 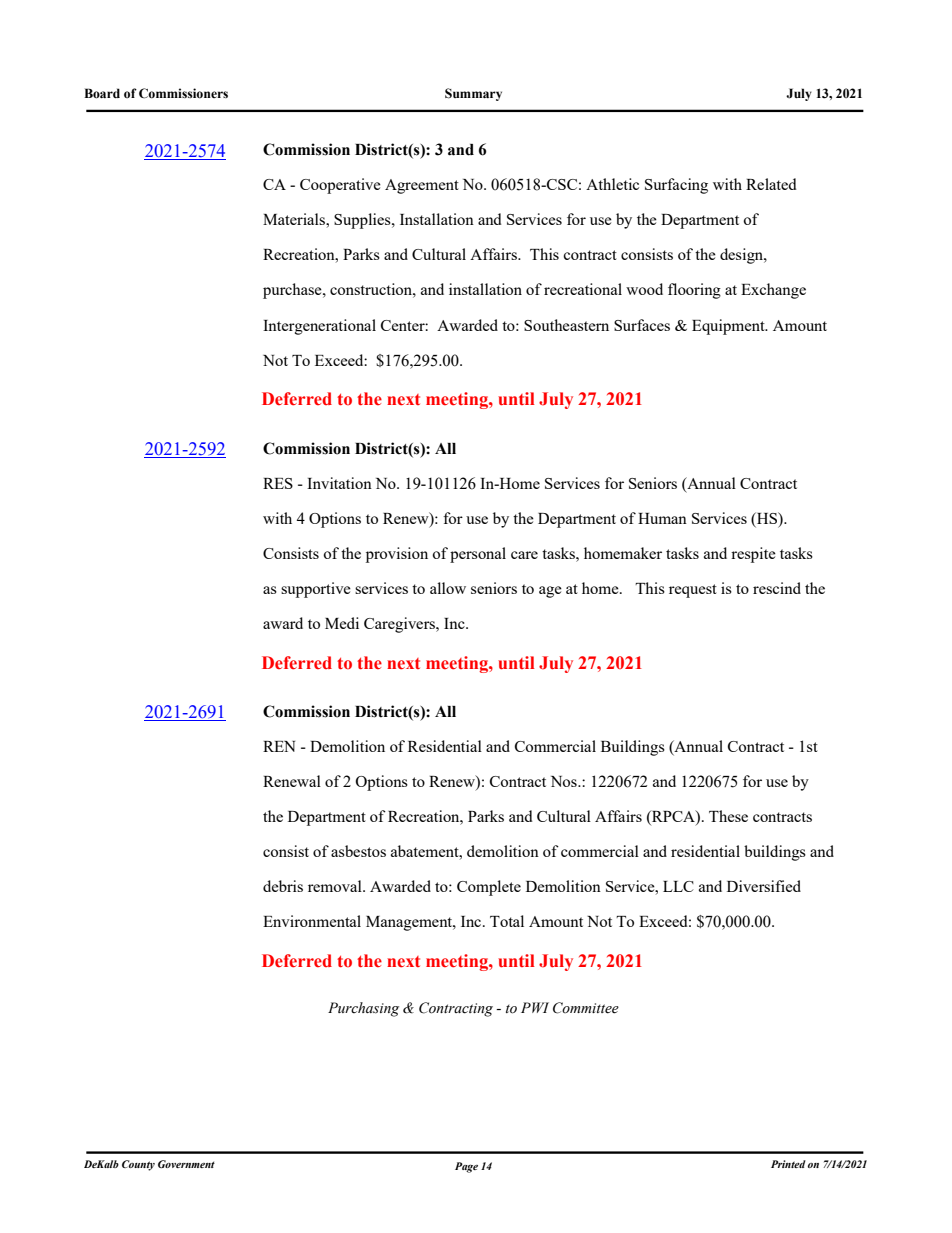 What do you see at coordinates (728, 816) in the screenshot?
I see `These` at bounding box center [728, 816].
